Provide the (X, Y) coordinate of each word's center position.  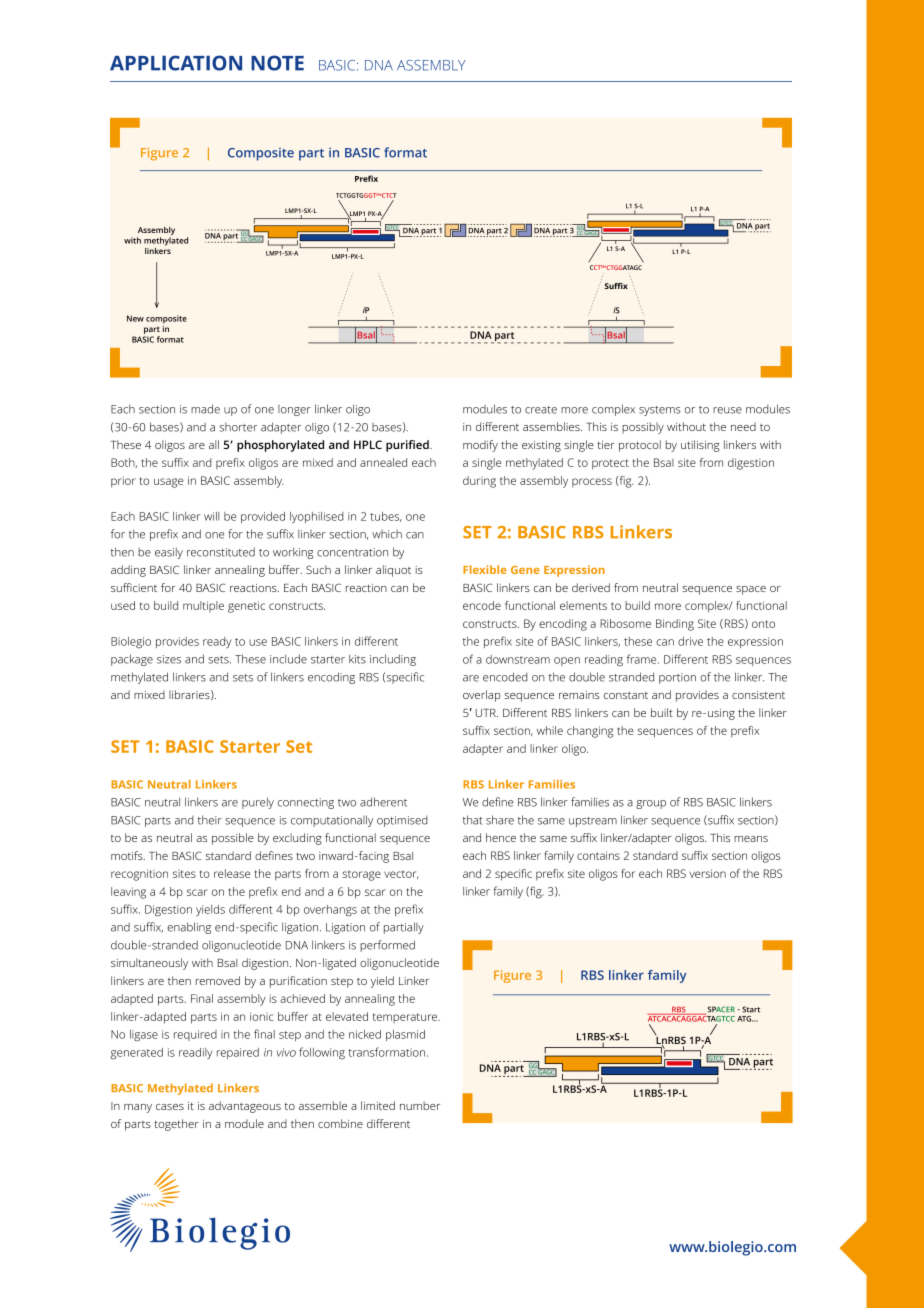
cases (170, 1107)
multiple (203, 606)
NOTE (277, 63)
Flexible (485, 569)
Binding (675, 625)
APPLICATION (176, 63)
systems (660, 411)
